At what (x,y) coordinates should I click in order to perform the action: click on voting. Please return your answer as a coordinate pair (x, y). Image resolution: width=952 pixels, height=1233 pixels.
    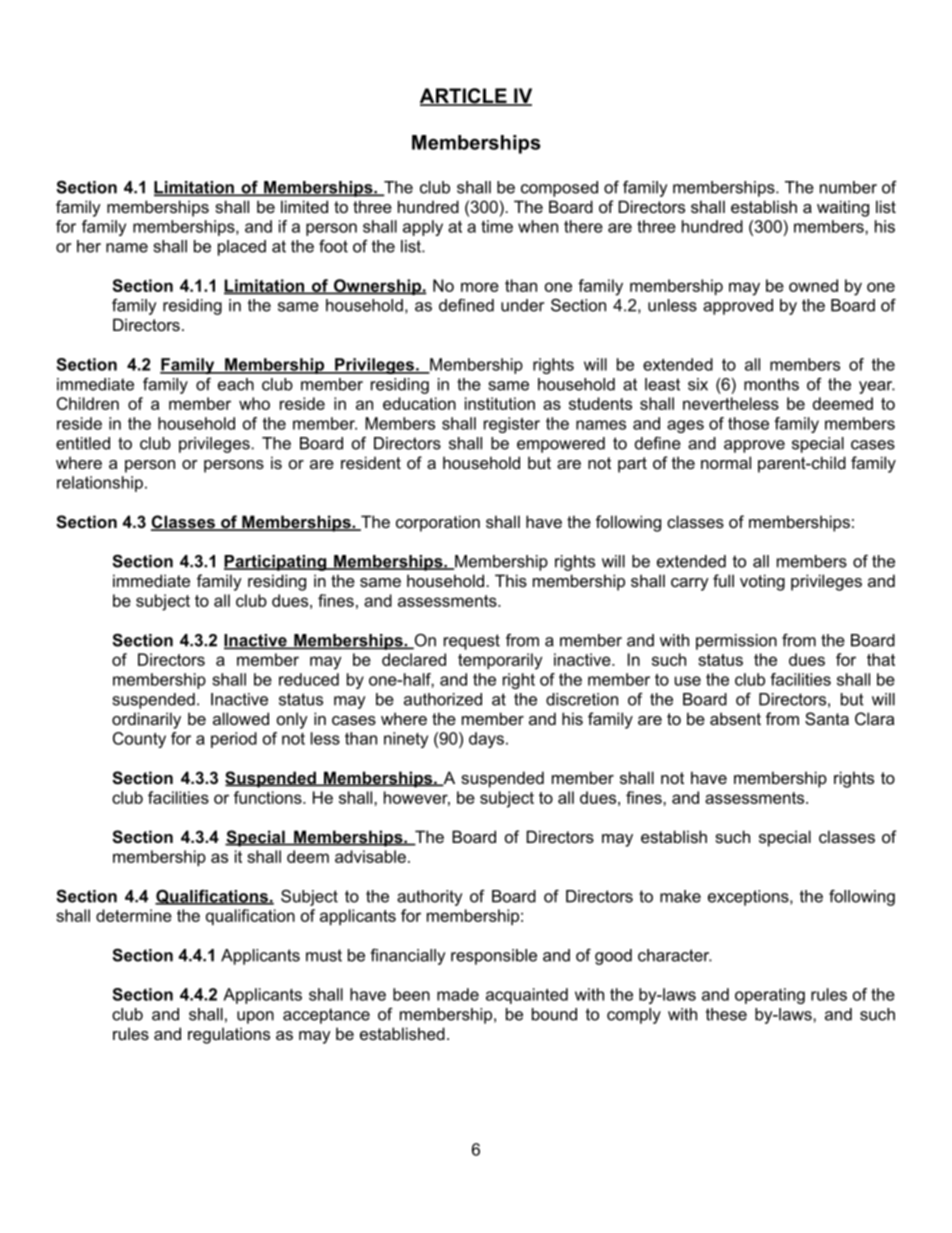
    Looking at the image, I should click on (762, 582).
